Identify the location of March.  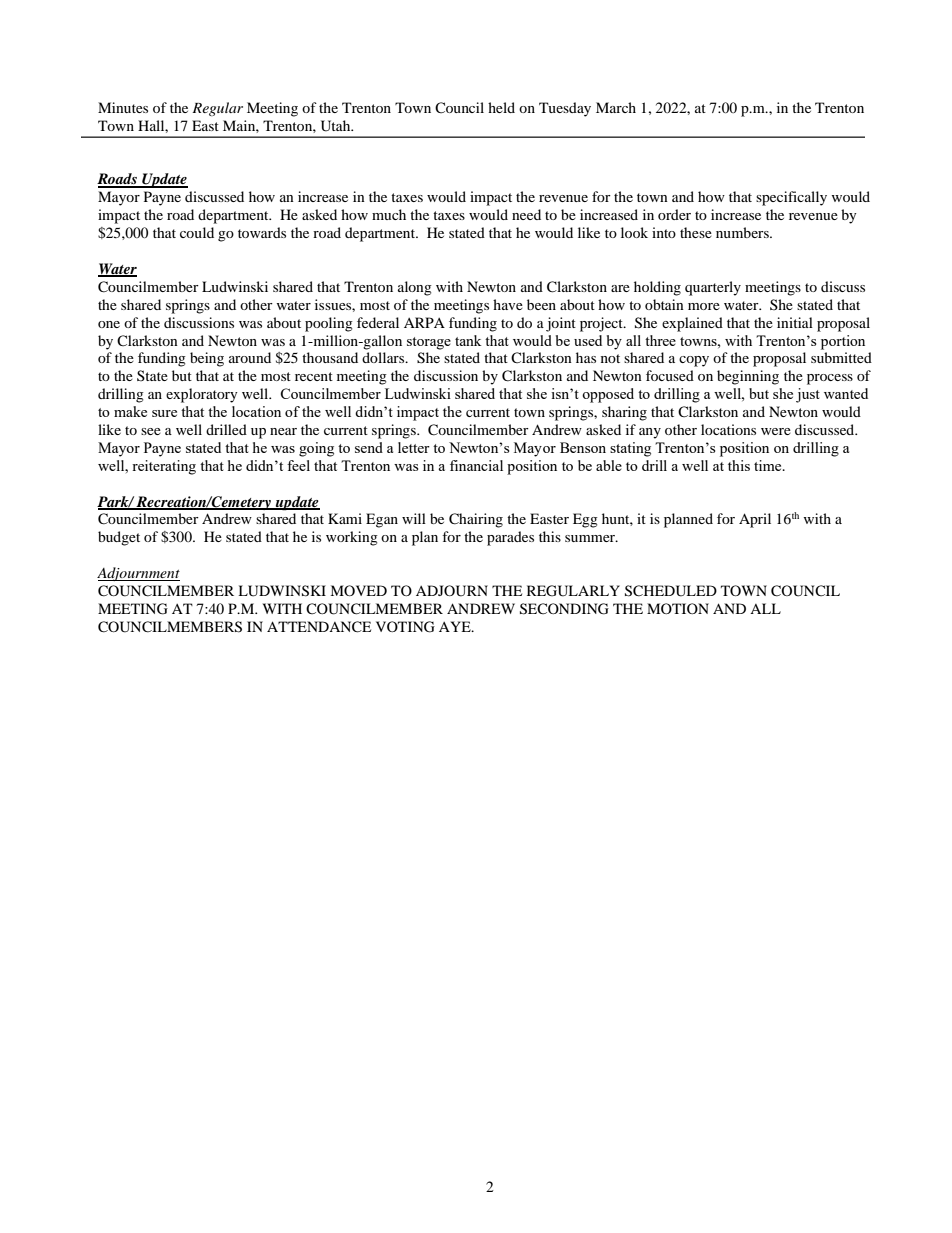
(616, 107).
